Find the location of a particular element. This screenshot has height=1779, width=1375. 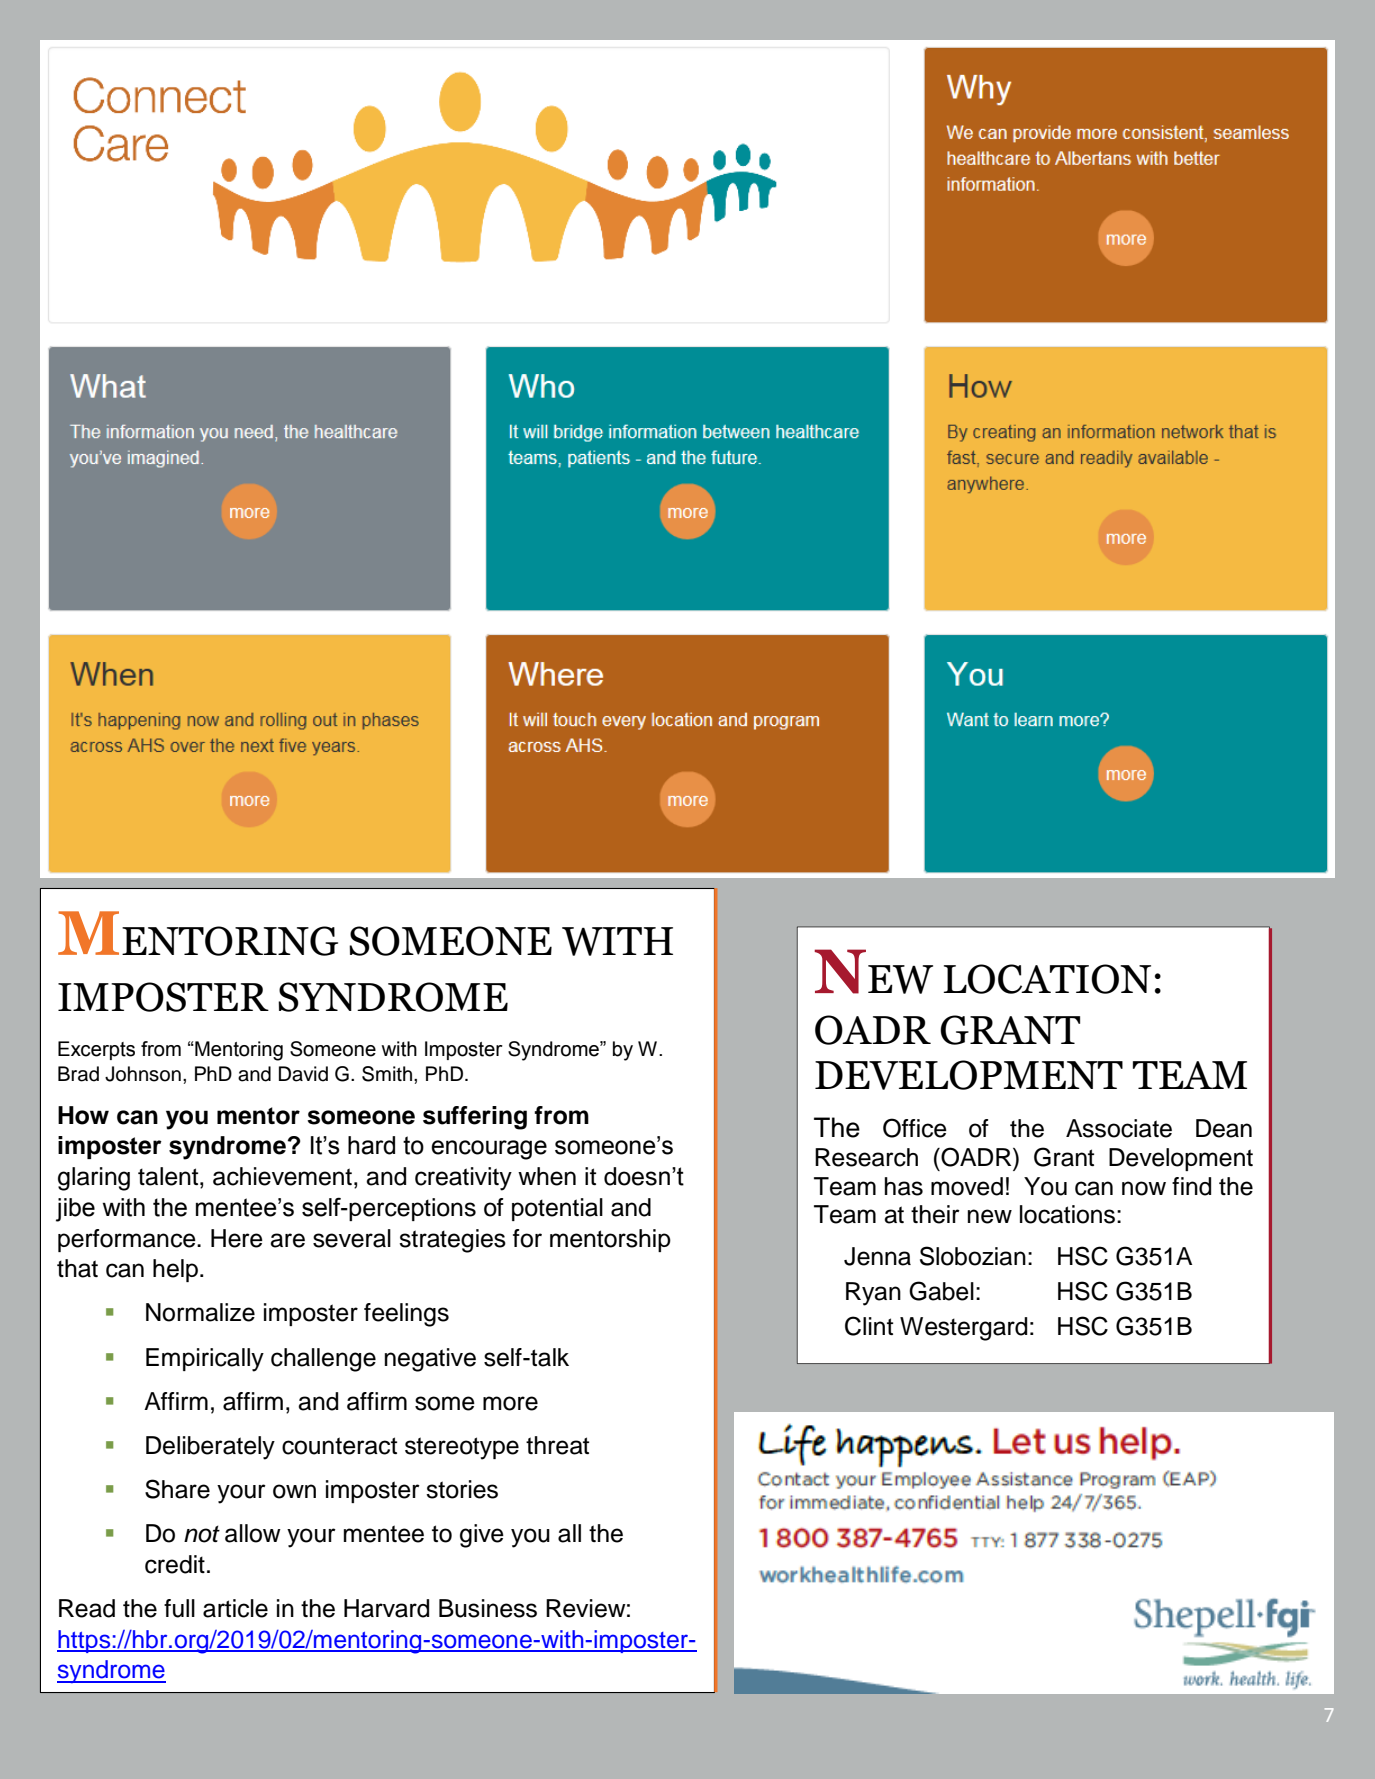

Johnson is located at coordinates (143, 1074).
